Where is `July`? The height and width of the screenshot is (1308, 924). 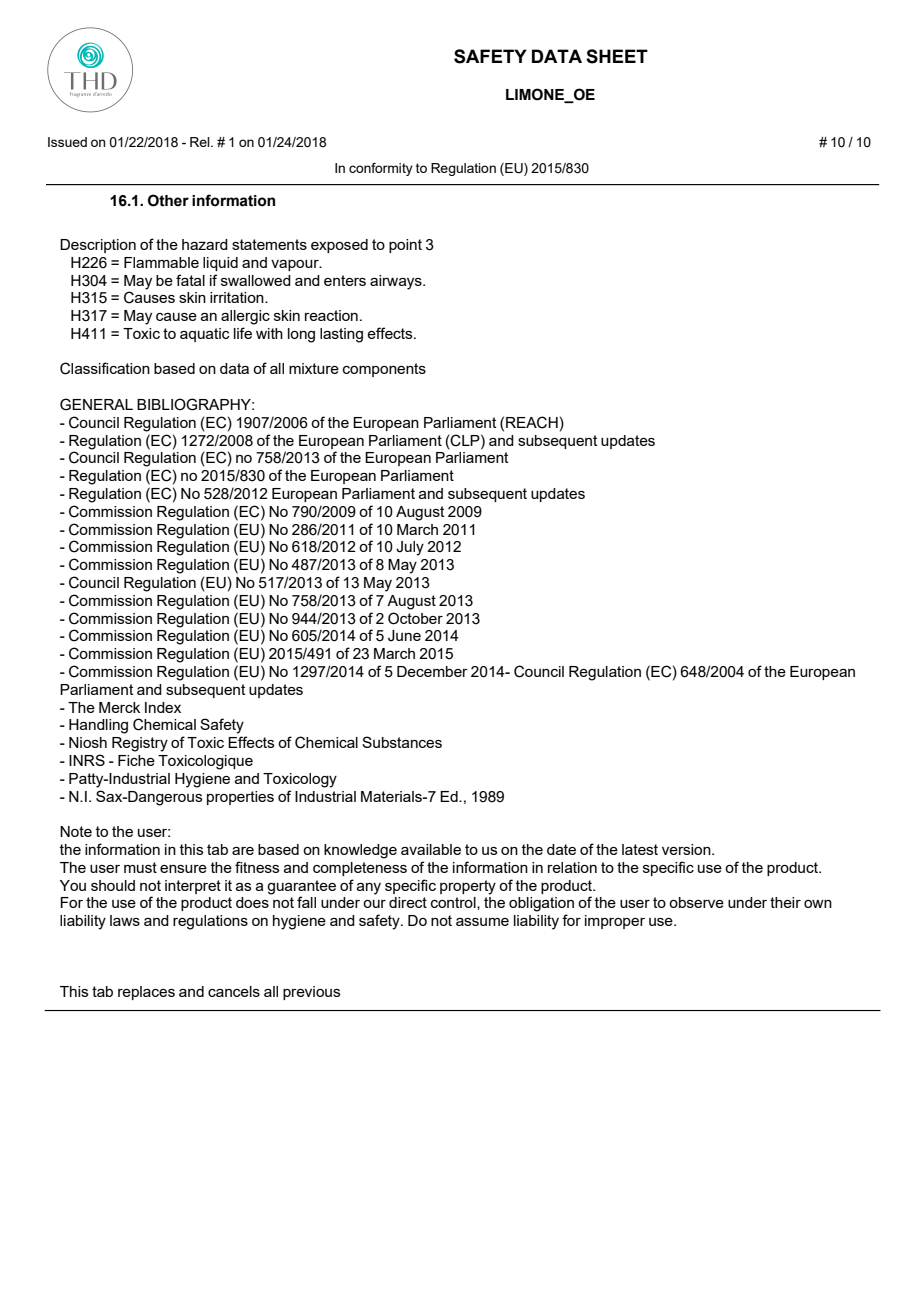
July is located at coordinates (410, 548).
